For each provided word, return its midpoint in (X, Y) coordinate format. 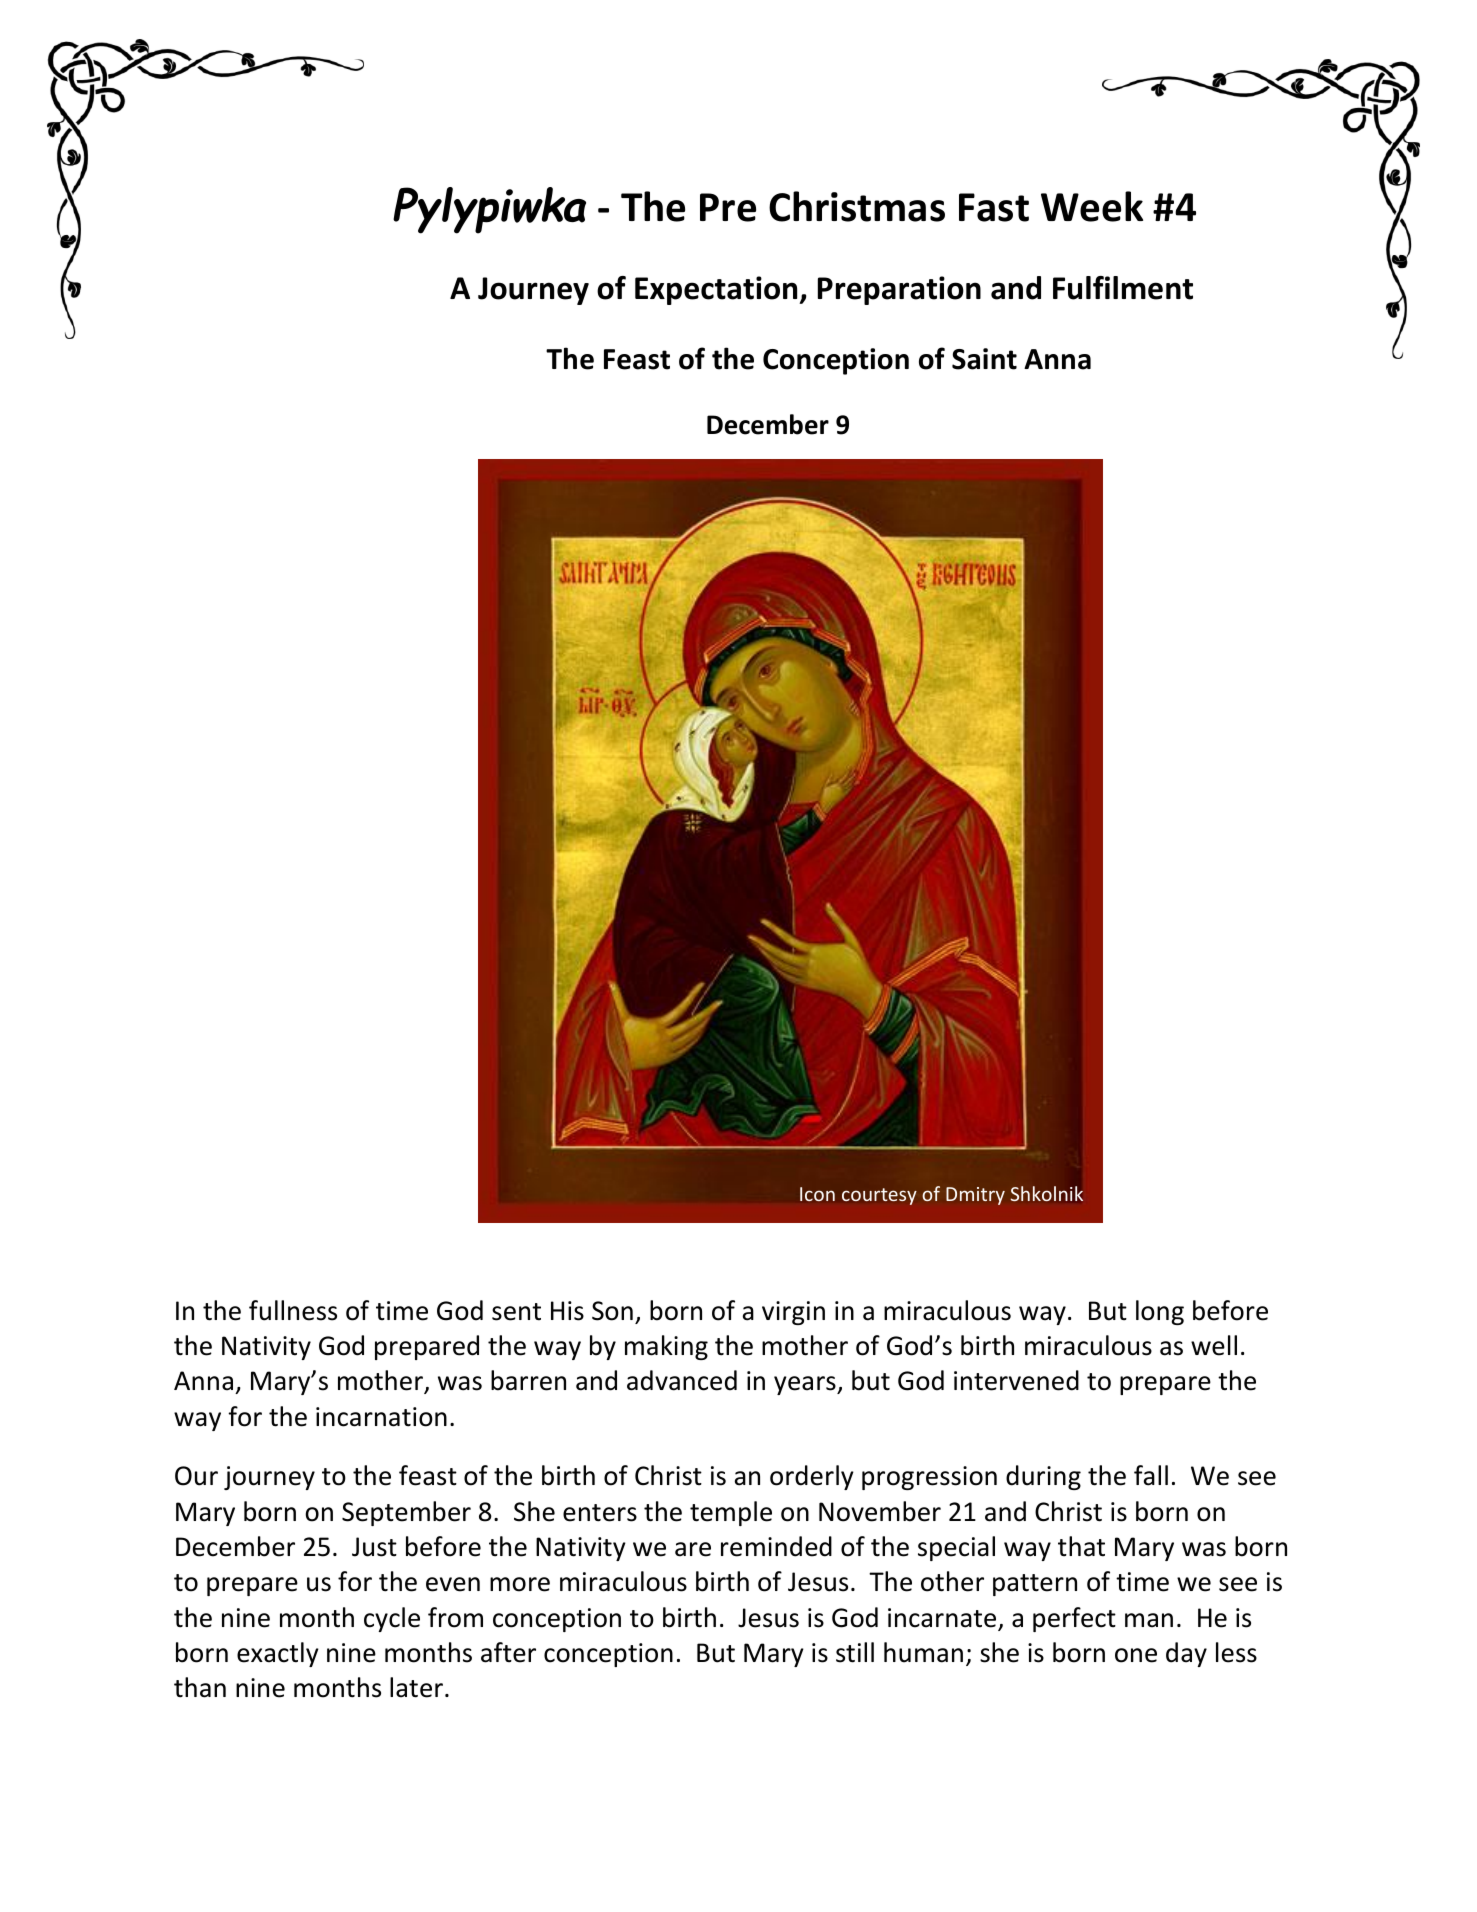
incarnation (381, 1417)
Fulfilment (1123, 288)
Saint (984, 359)
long (1160, 1312)
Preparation (899, 290)
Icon (817, 1194)
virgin (793, 1313)
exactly (278, 1654)
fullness (293, 1310)
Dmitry (975, 1196)
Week (1092, 206)
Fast (994, 207)
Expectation (717, 290)
